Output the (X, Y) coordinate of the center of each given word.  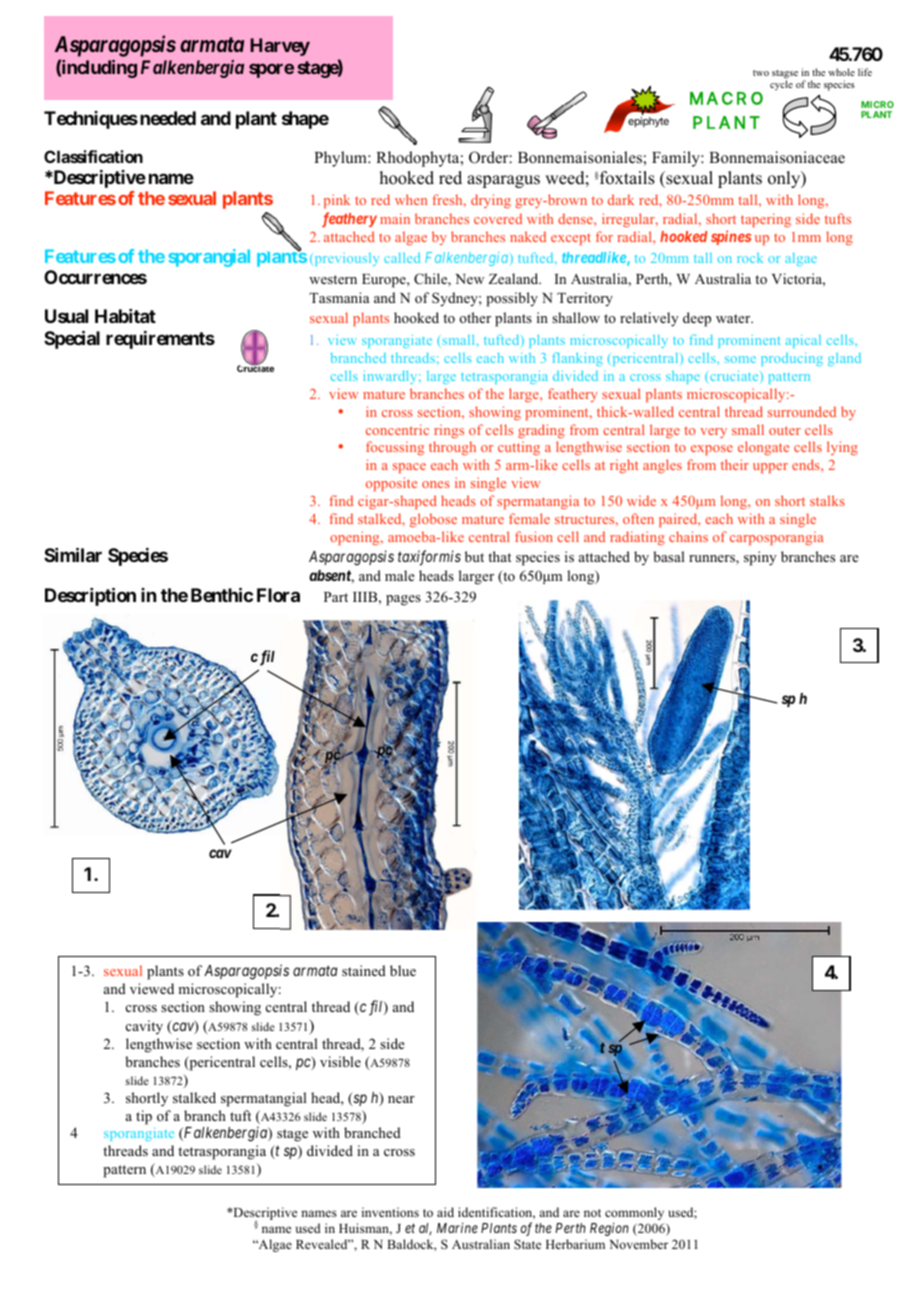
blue (403, 970)
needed (168, 118)
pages (403, 600)
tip (144, 1117)
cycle (781, 84)
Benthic (222, 594)
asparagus (503, 181)
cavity (144, 1027)
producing (792, 359)
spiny (760, 558)
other (475, 317)
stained (364, 970)
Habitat (125, 316)
